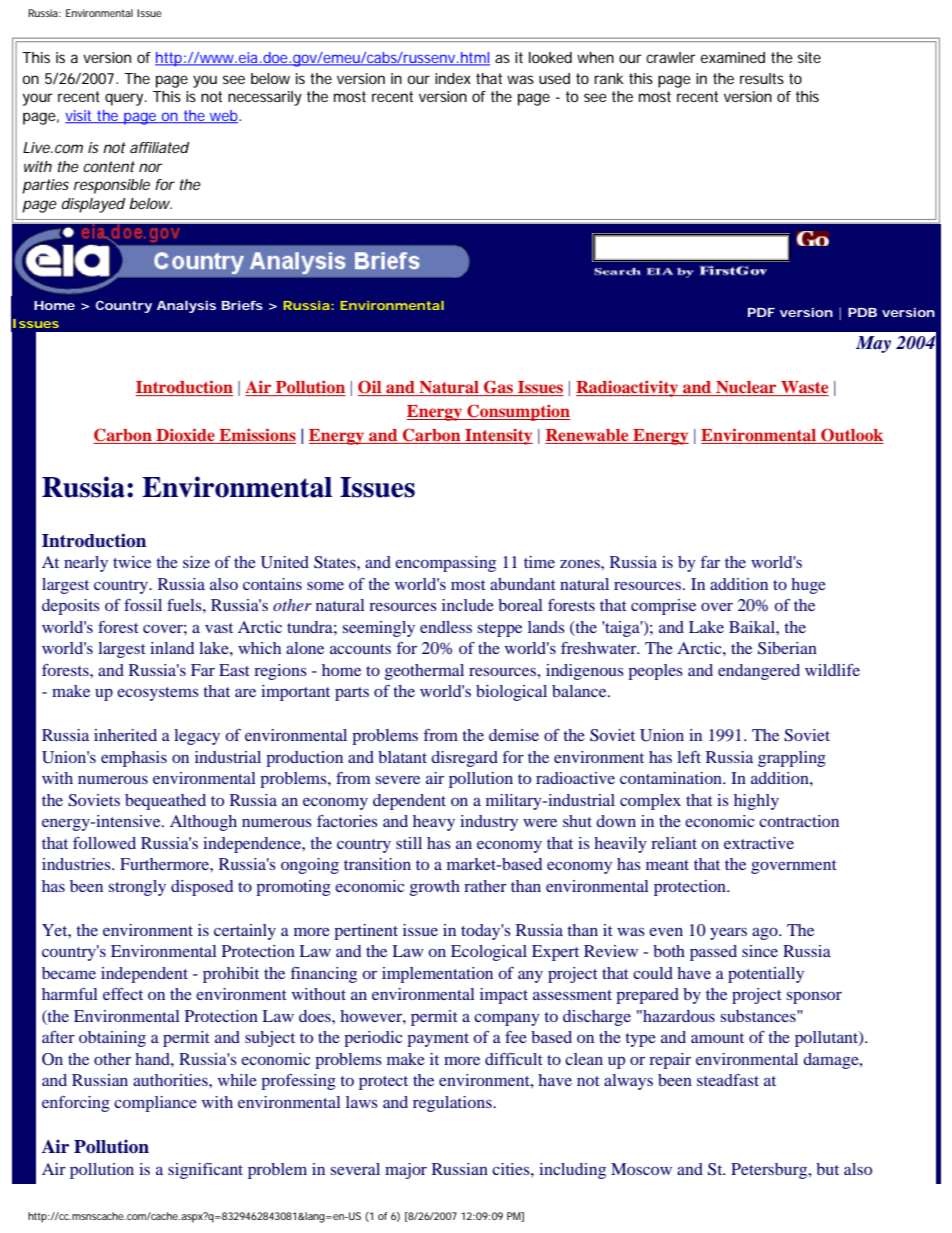 The height and width of the screenshot is (1233, 952). What do you see at coordinates (787, 648) in the screenshot?
I see `Siberian` at bounding box center [787, 648].
